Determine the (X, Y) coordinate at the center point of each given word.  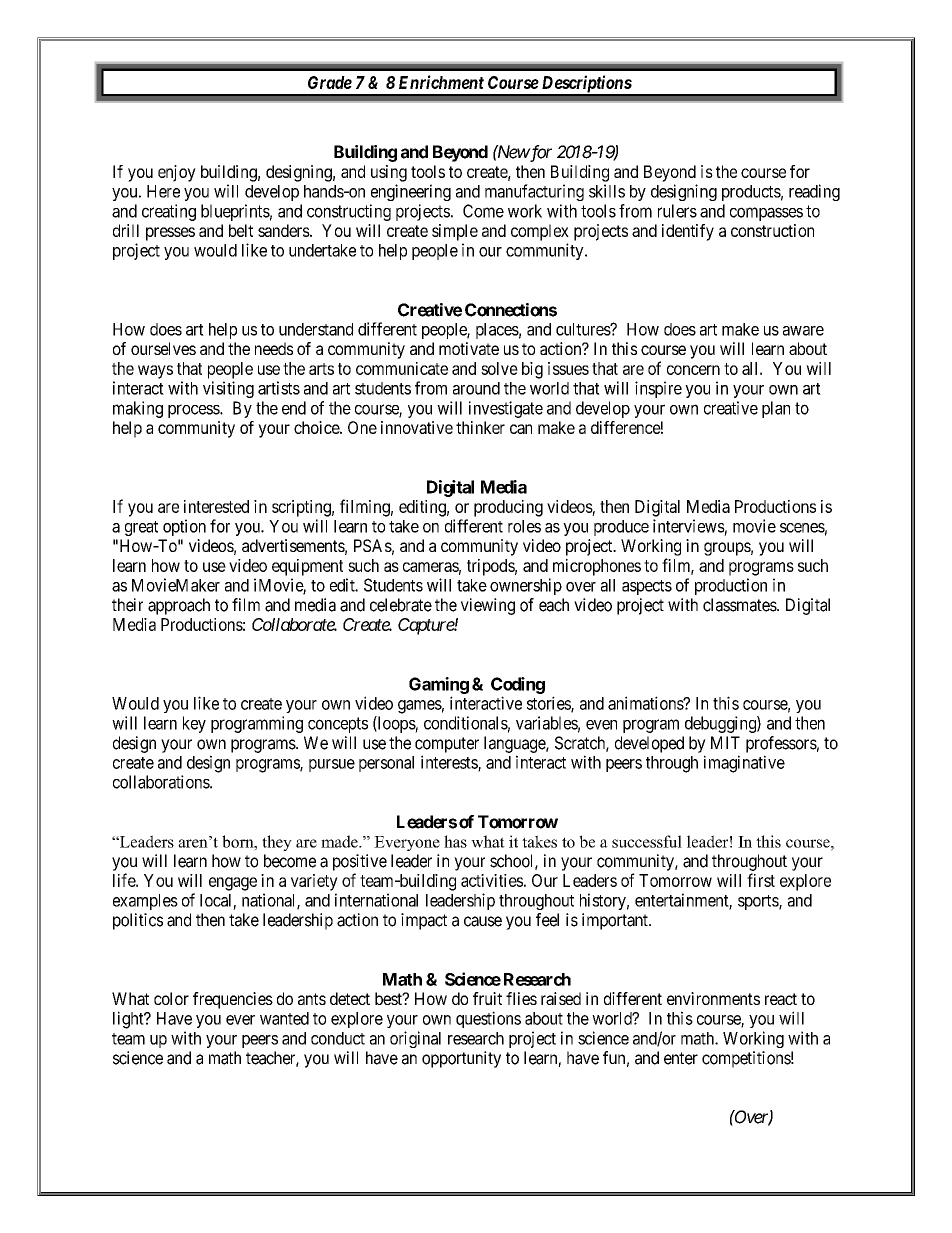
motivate (469, 348)
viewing (488, 606)
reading (814, 192)
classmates (740, 605)
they (277, 843)
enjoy (177, 173)
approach (179, 606)
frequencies (233, 1000)
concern (693, 370)
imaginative (744, 764)
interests (450, 763)
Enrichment (441, 82)
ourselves (163, 348)
